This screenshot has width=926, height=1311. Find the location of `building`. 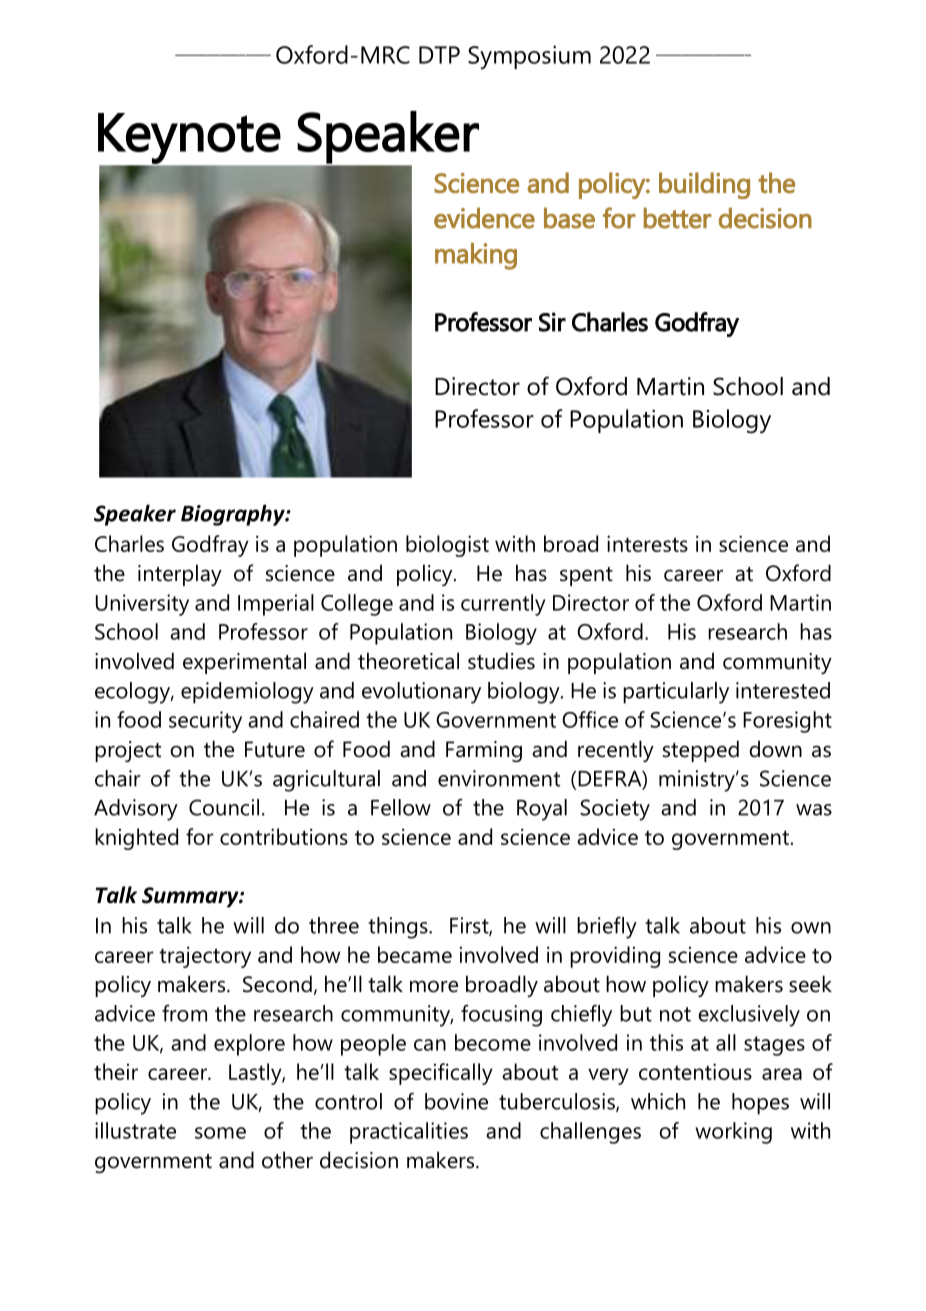

building is located at coordinates (704, 185).
